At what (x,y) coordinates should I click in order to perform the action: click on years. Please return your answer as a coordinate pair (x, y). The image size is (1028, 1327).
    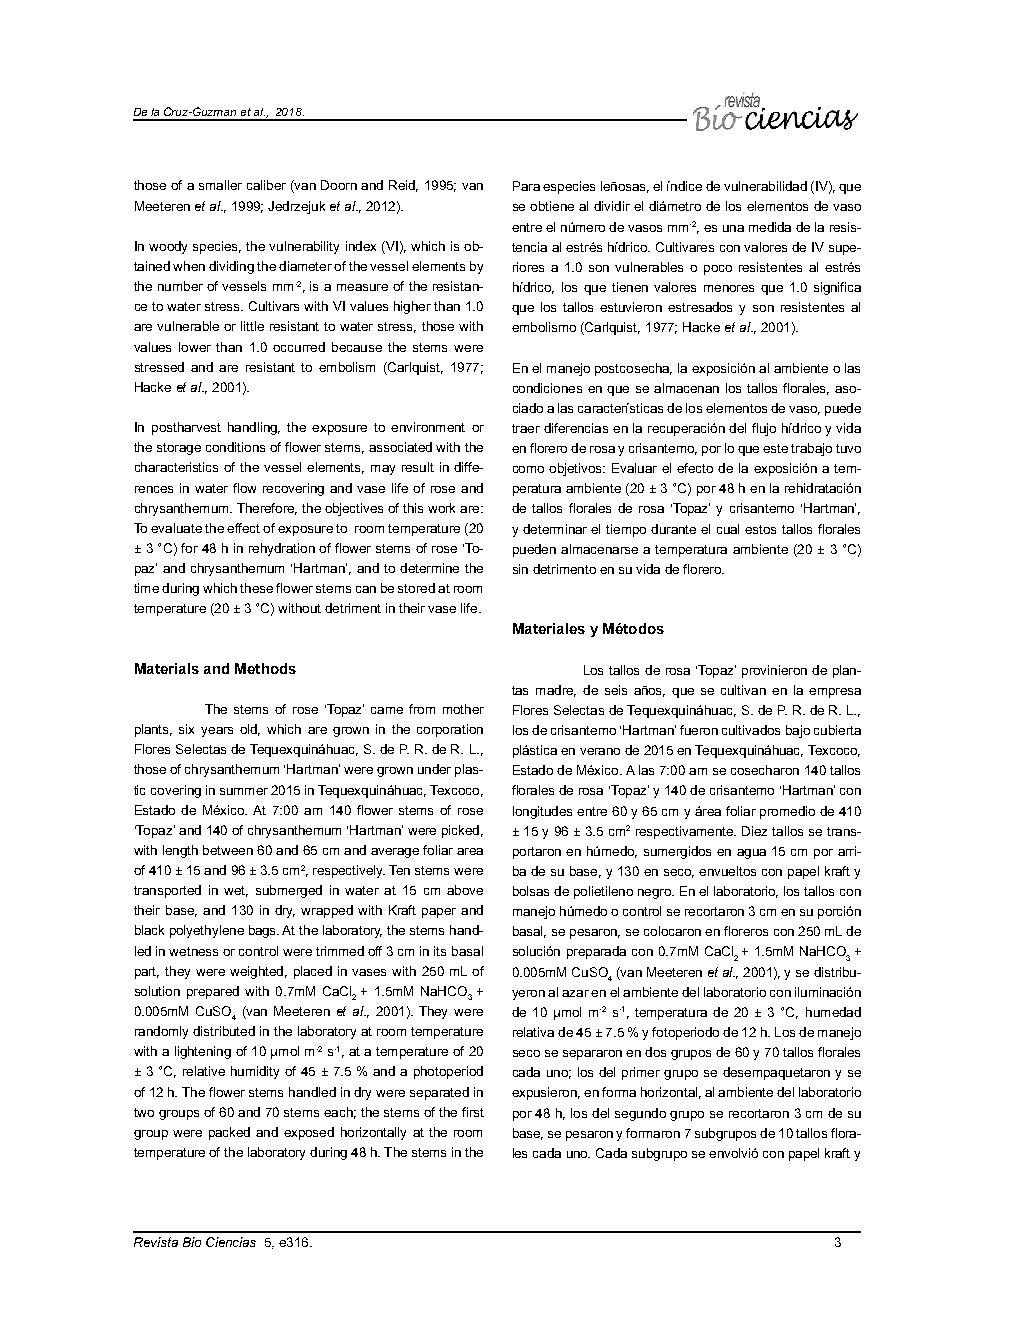
    Looking at the image, I should click on (217, 732).
